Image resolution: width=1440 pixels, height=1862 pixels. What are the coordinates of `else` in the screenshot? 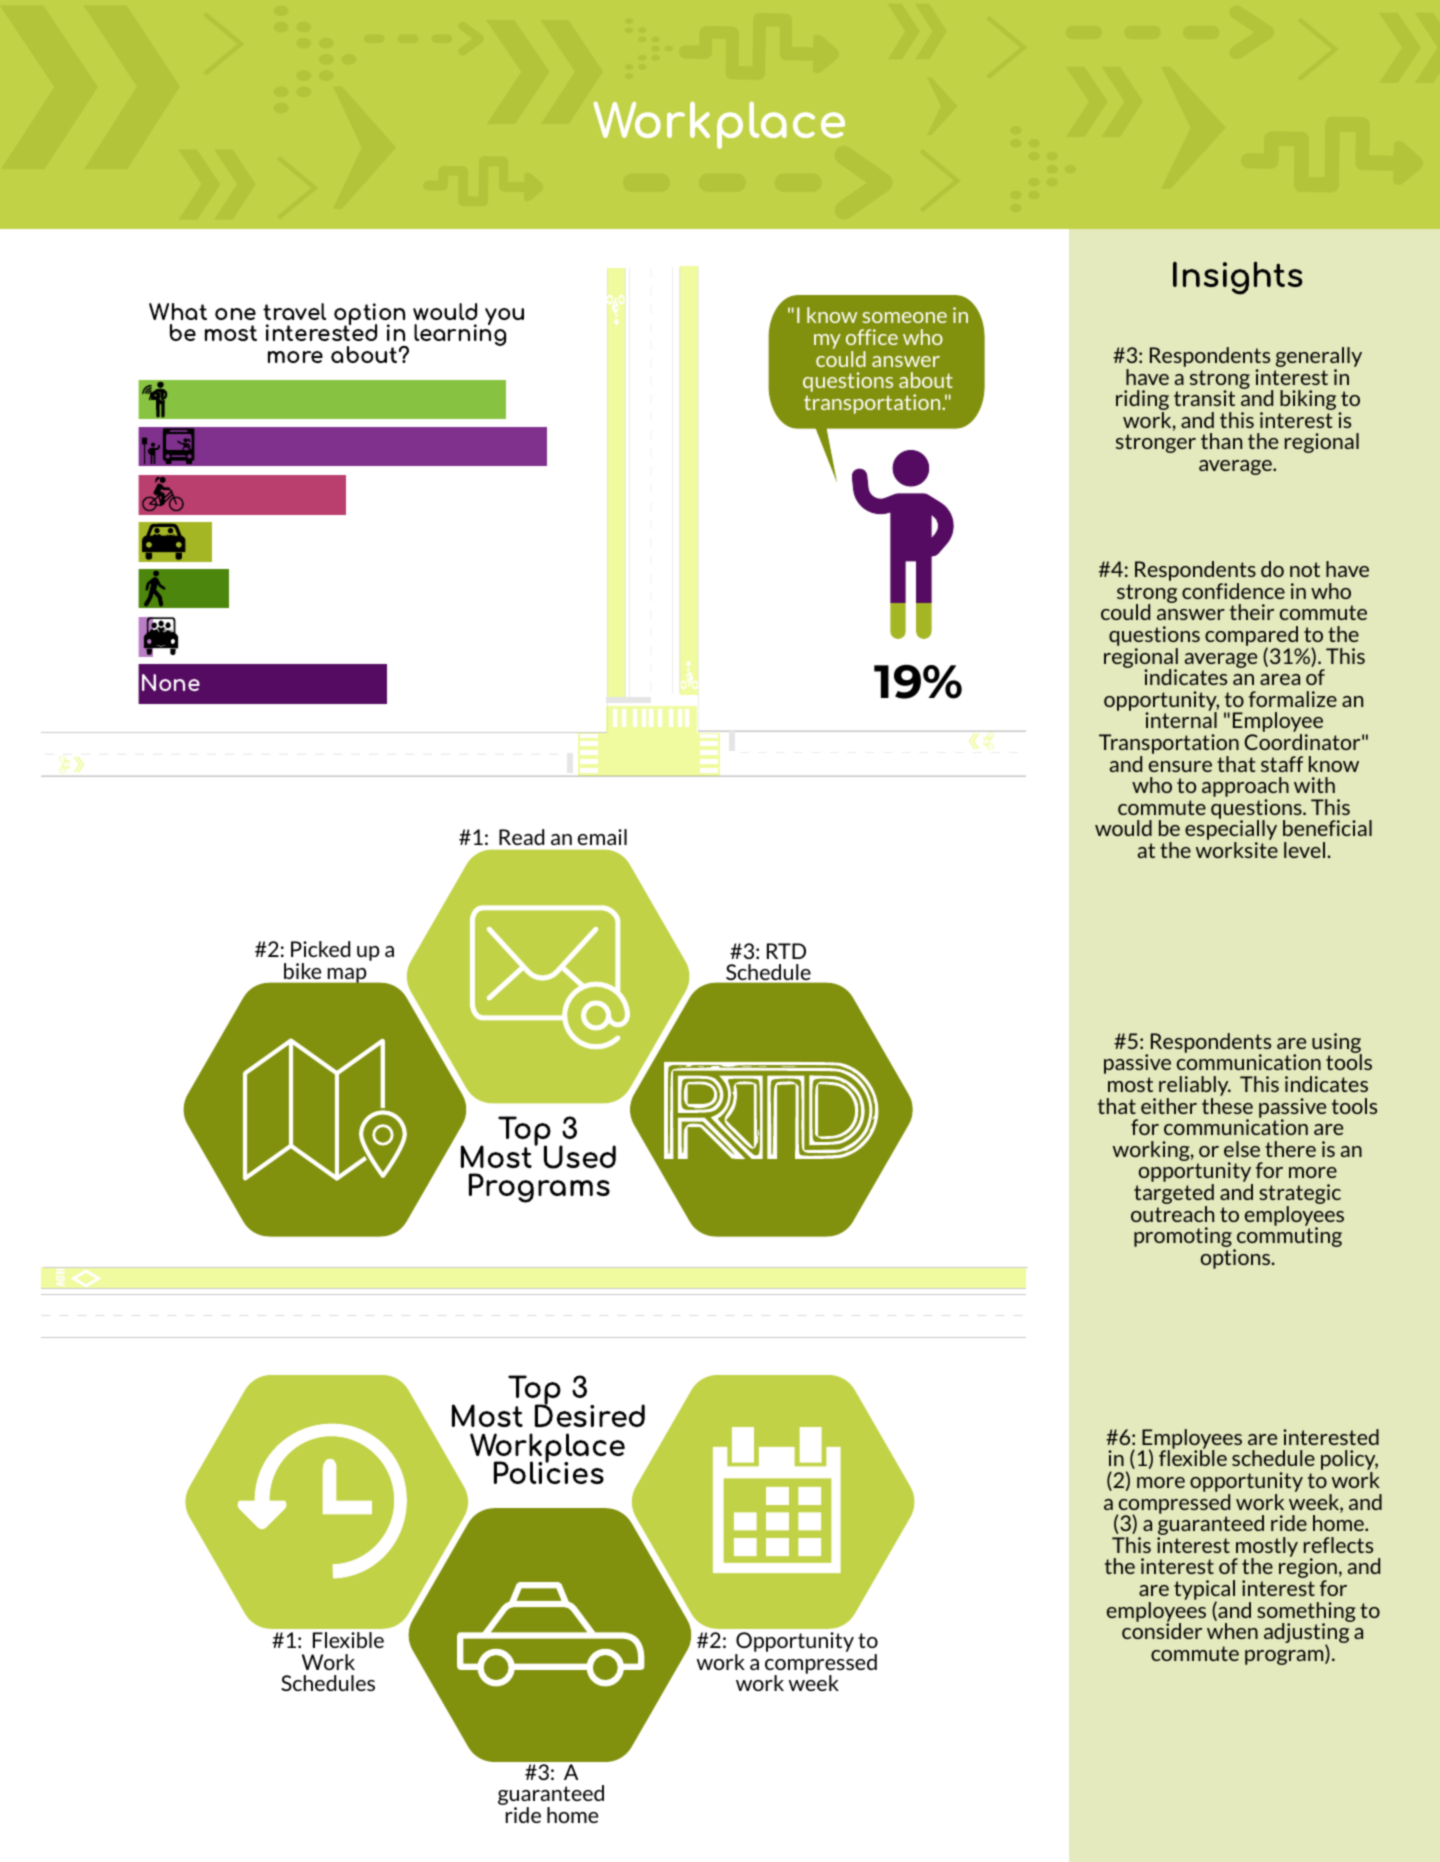 It's located at (1242, 1149).
